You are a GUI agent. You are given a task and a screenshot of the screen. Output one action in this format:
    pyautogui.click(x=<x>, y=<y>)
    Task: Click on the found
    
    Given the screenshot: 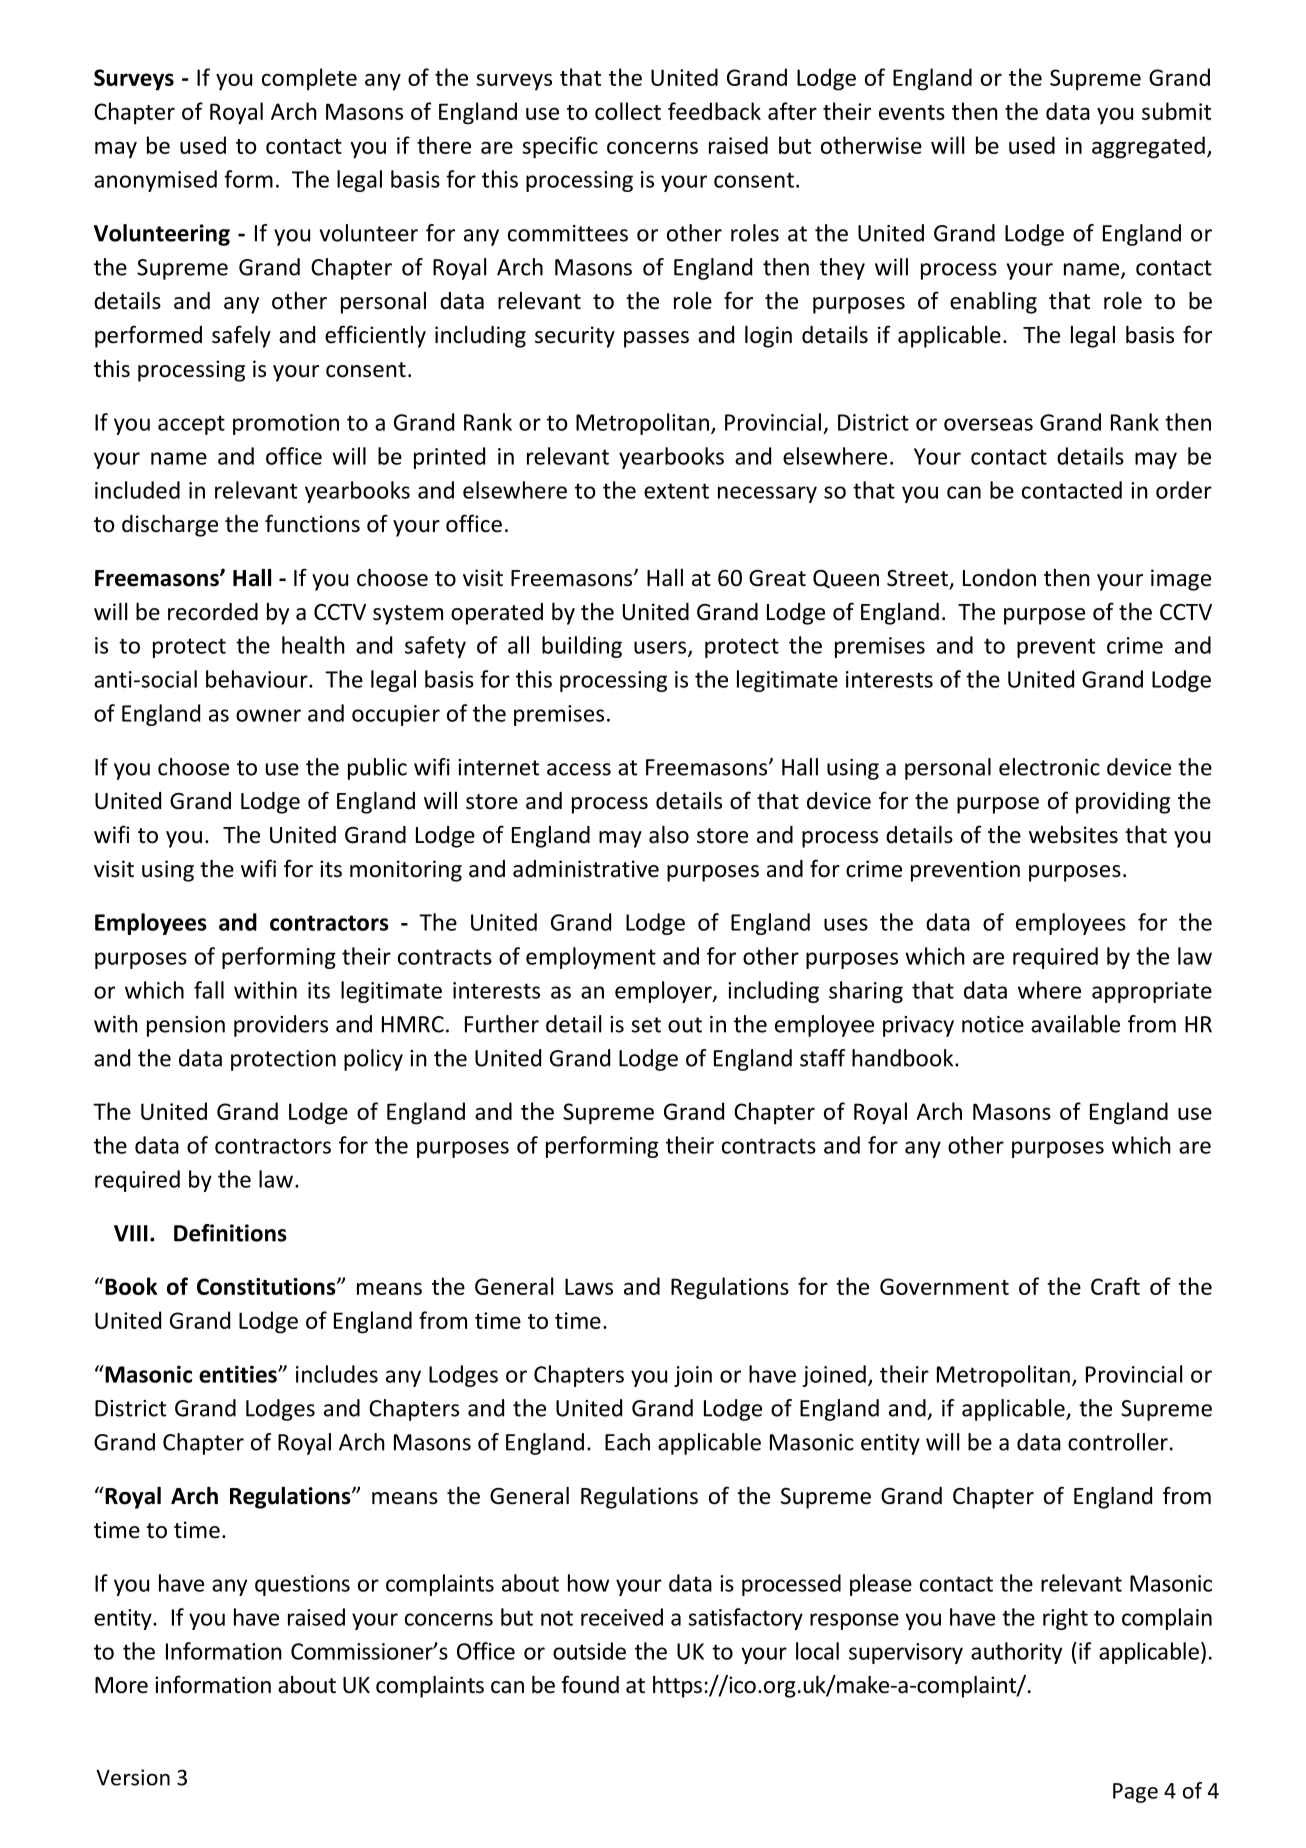 What is the action you would take?
    pyautogui.click(x=590, y=1684)
